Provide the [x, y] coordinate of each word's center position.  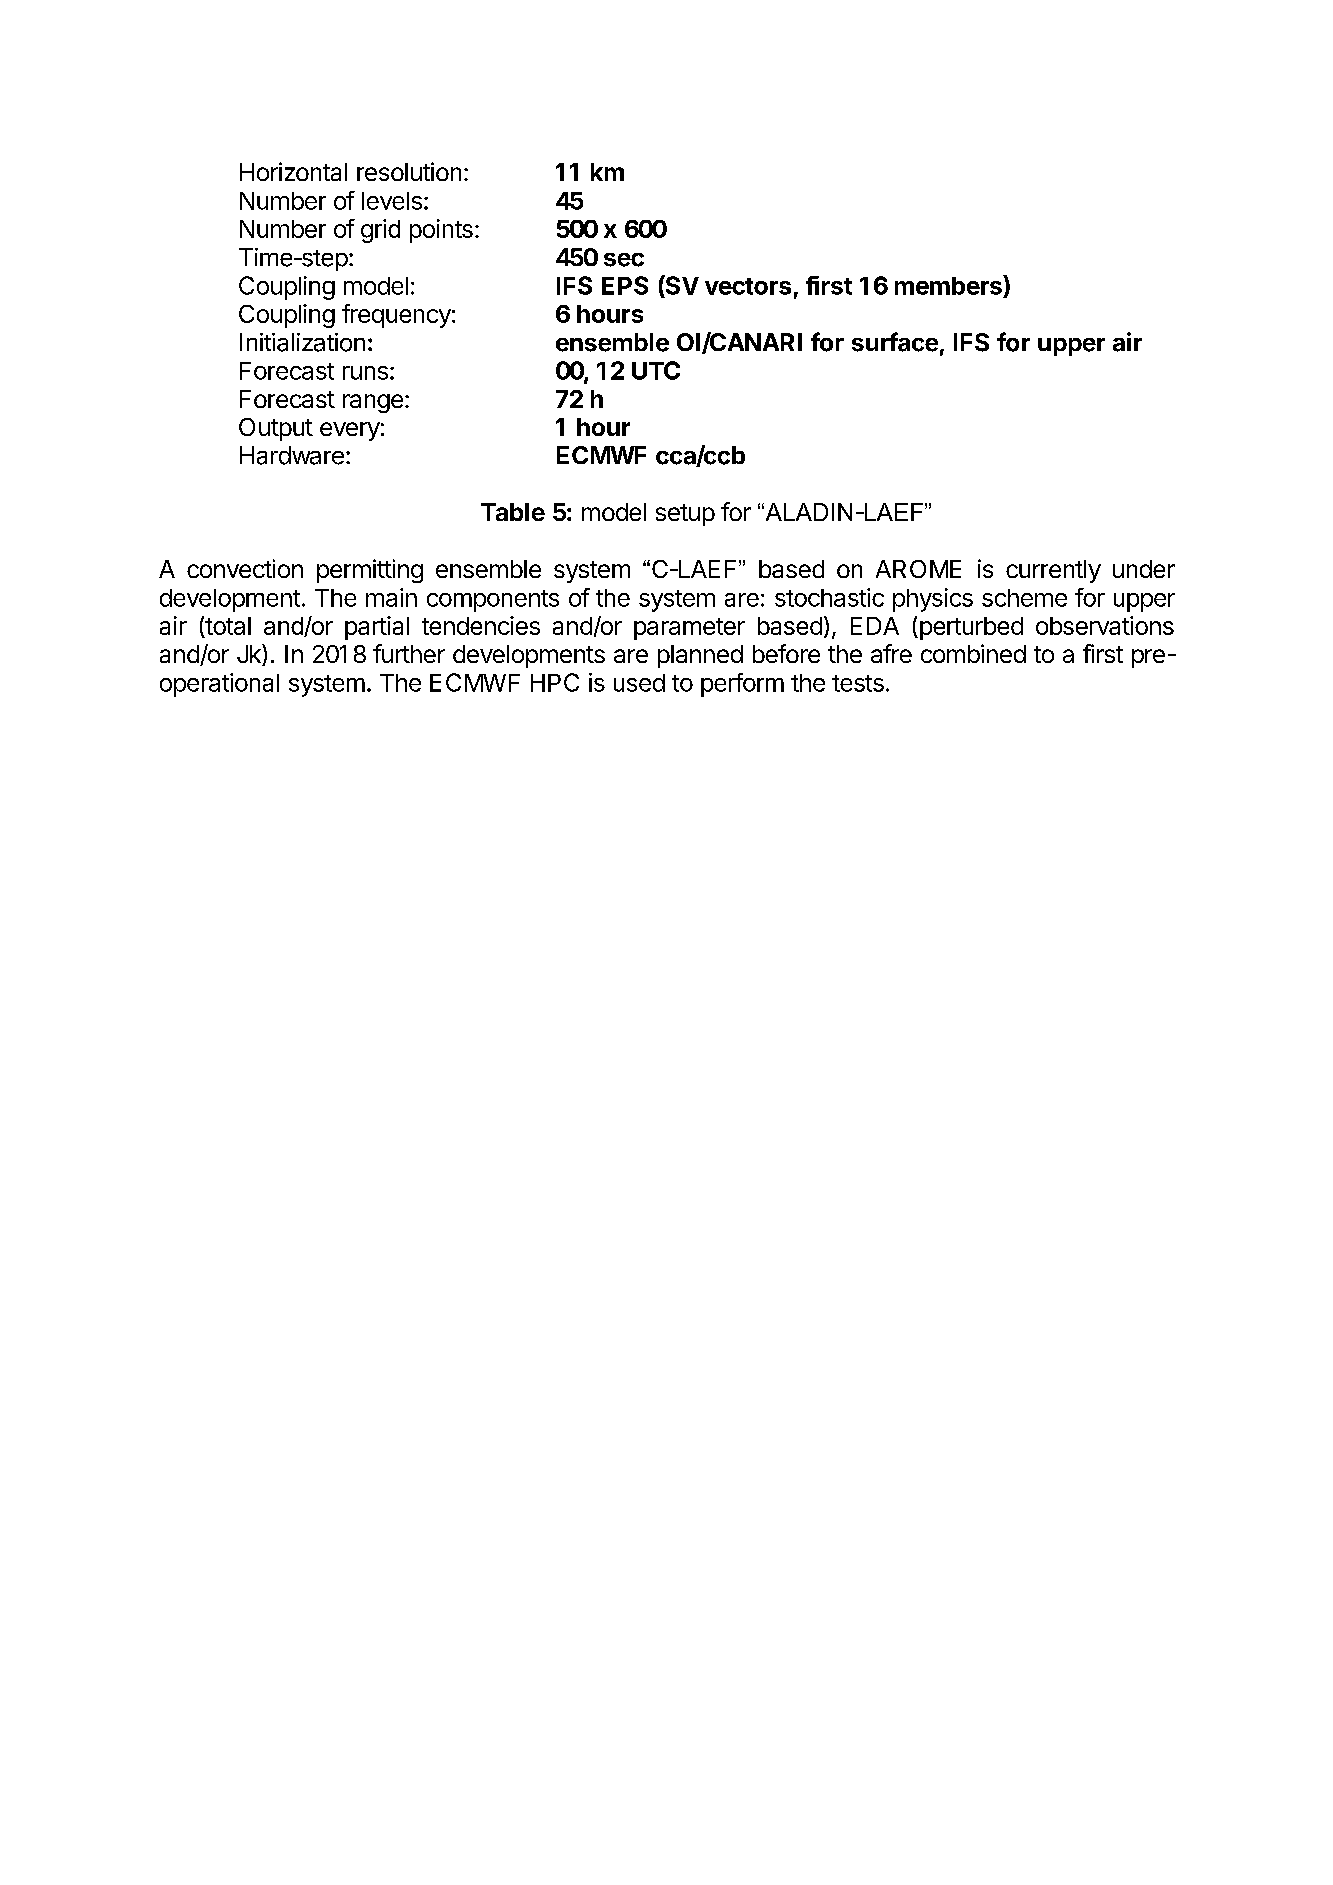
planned [700, 656]
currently [1053, 571]
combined [973, 653]
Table [513, 512]
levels [392, 201]
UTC [656, 370]
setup [685, 515]
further [409, 653]
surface [895, 342]
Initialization [302, 342]
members [949, 285]
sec [624, 260]
